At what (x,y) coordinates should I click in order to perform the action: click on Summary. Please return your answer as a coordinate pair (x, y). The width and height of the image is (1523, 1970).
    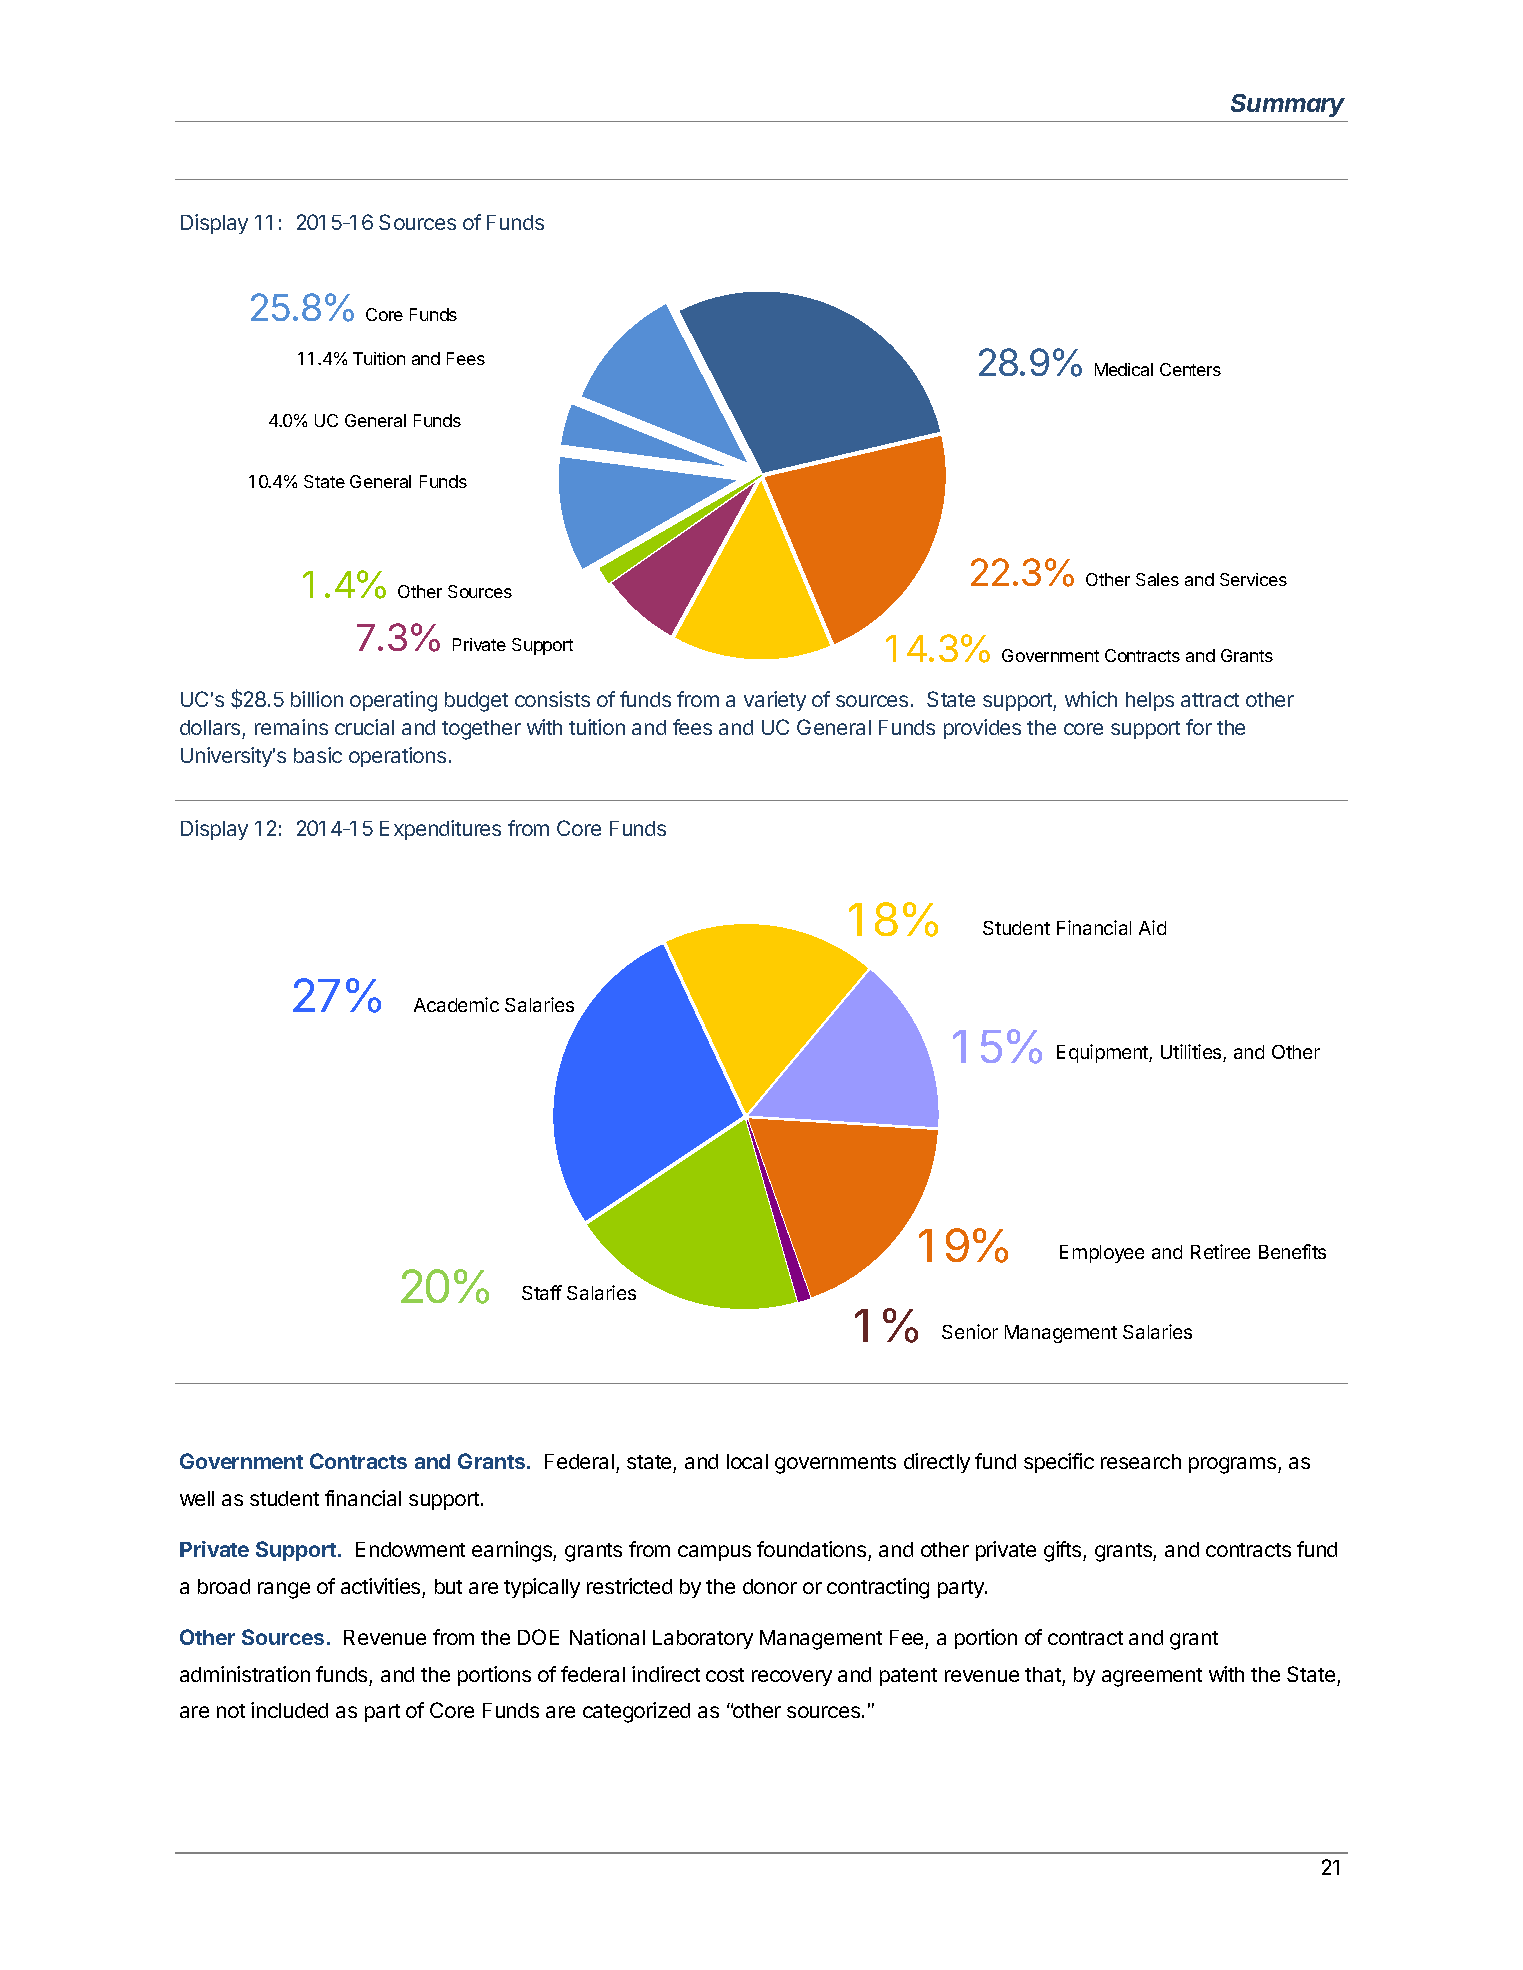
    Looking at the image, I should click on (1288, 105).
